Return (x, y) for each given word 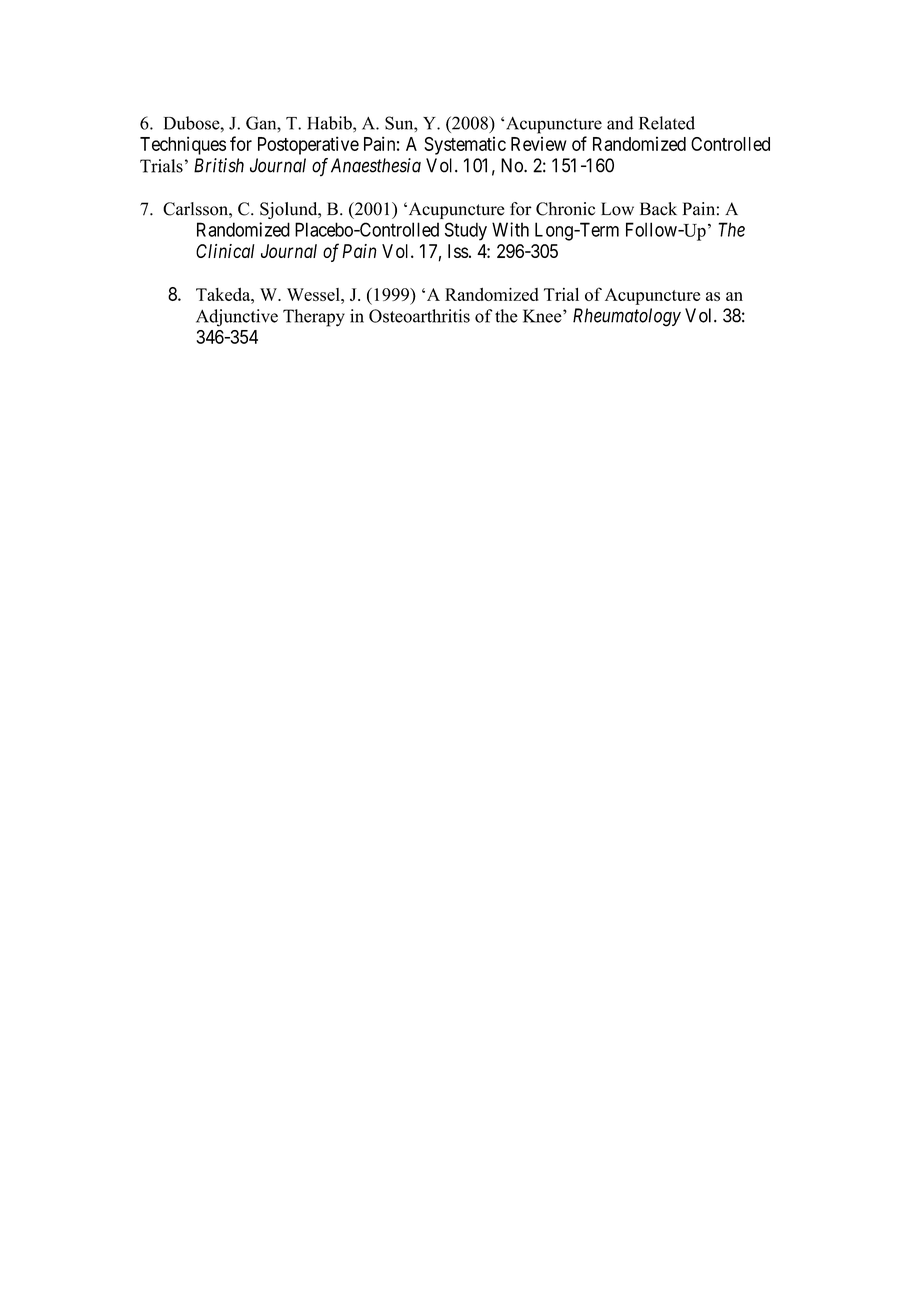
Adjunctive (237, 318)
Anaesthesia (376, 165)
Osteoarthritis (419, 316)
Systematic (465, 145)
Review (539, 144)
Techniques (183, 145)
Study (466, 231)
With (510, 229)
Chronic (565, 209)
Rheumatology (627, 317)
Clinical (225, 251)
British (219, 165)
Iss (458, 251)
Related (667, 123)
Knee (543, 316)
